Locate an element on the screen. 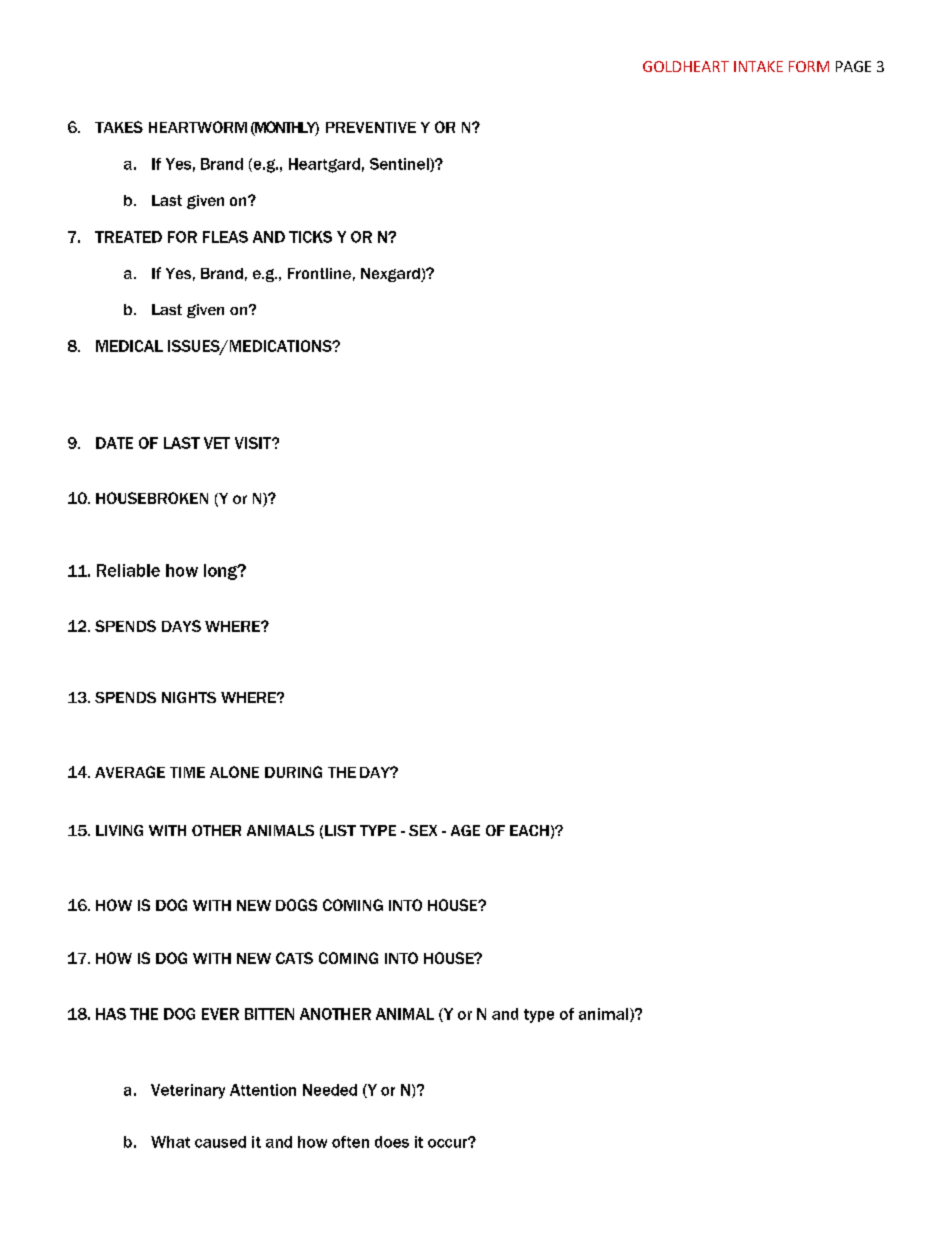 This screenshot has height=1233, width=952. PREVENTIVE is located at coordinates (371, 127).
